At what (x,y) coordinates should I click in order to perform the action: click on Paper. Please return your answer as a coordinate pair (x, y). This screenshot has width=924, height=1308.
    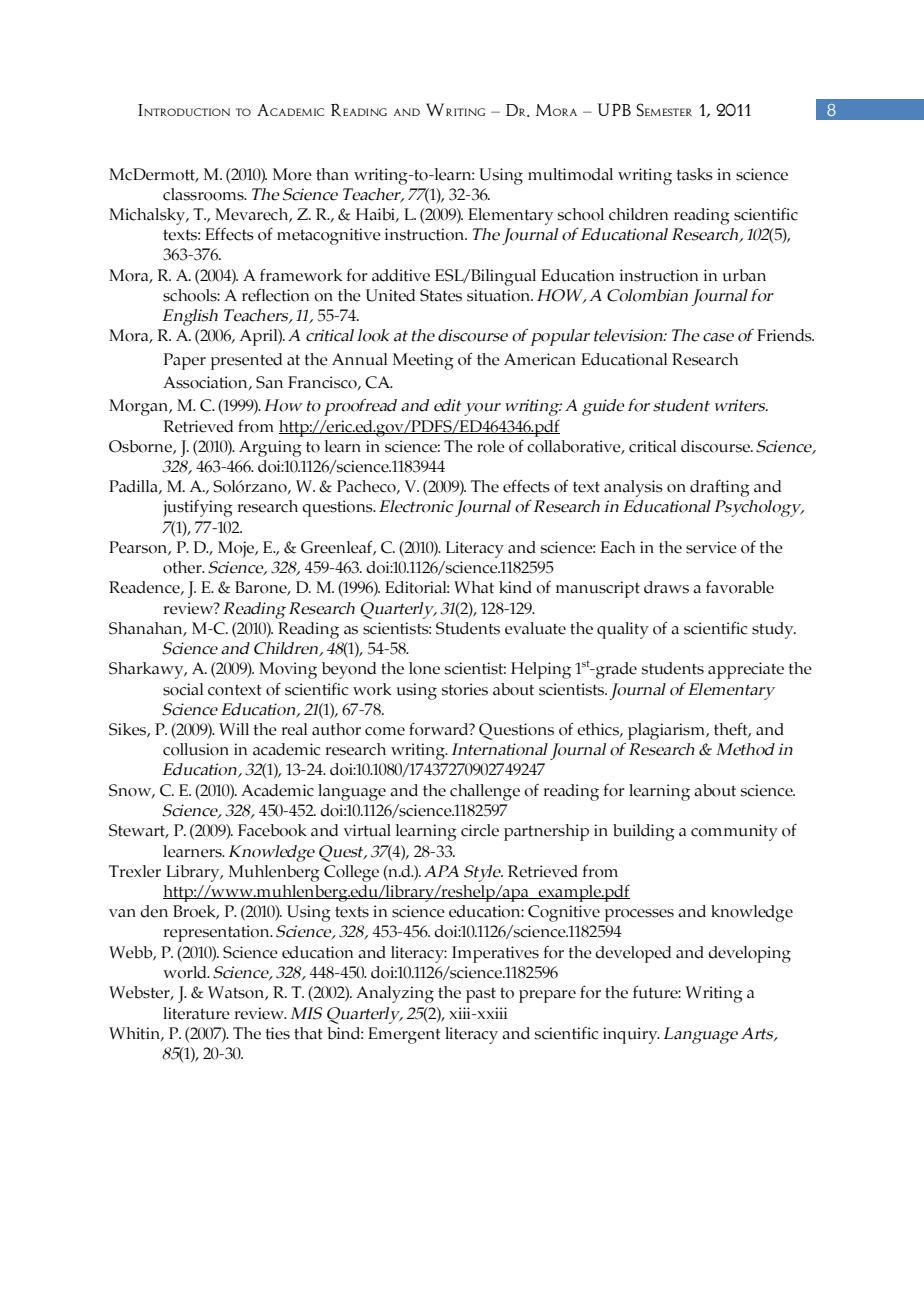
    Looking at the image, I should click on (185, 361).
